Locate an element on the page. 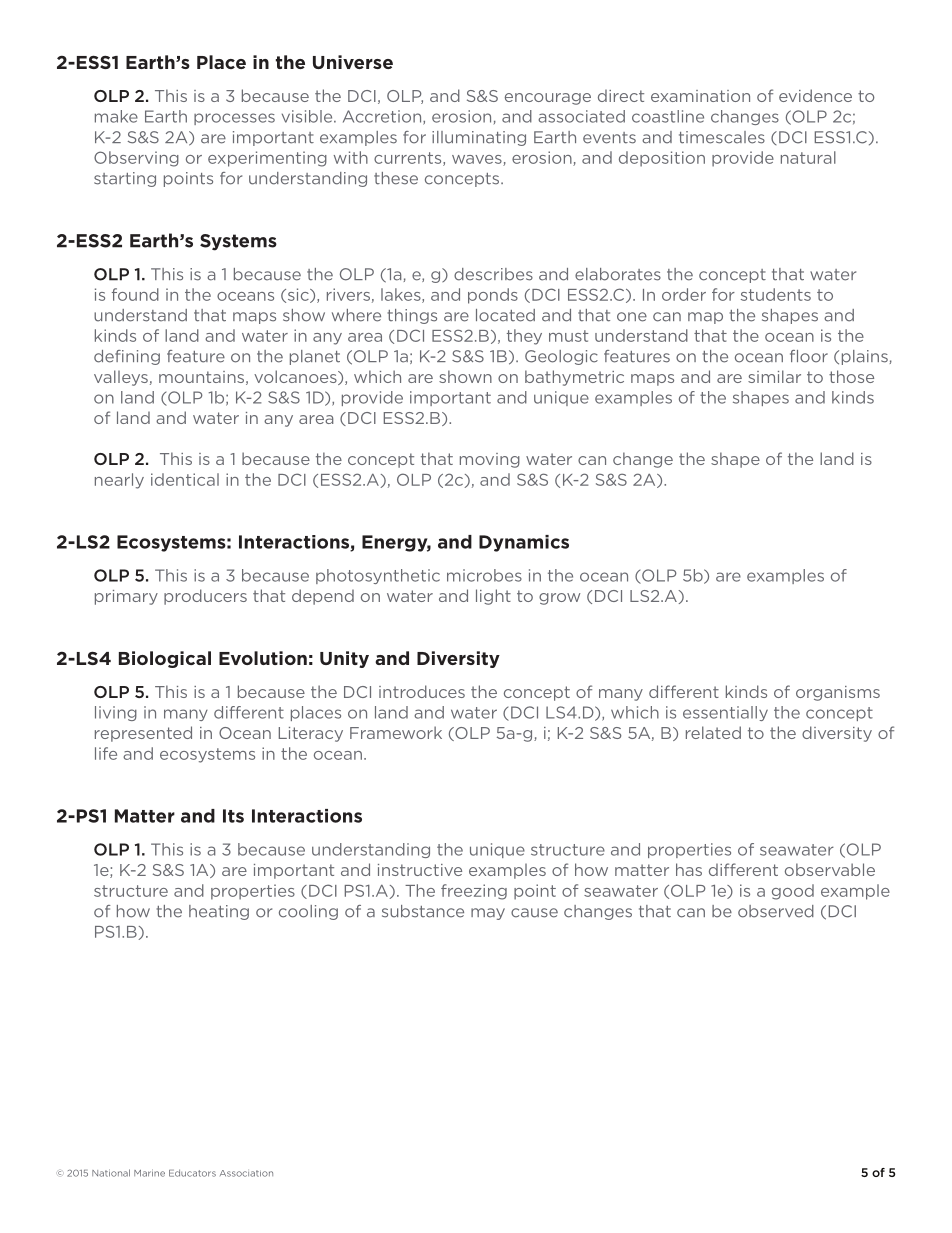 Image resolution: width=952 pixels, height=1233 pixels. Its is located at coordinates (233, 816).
